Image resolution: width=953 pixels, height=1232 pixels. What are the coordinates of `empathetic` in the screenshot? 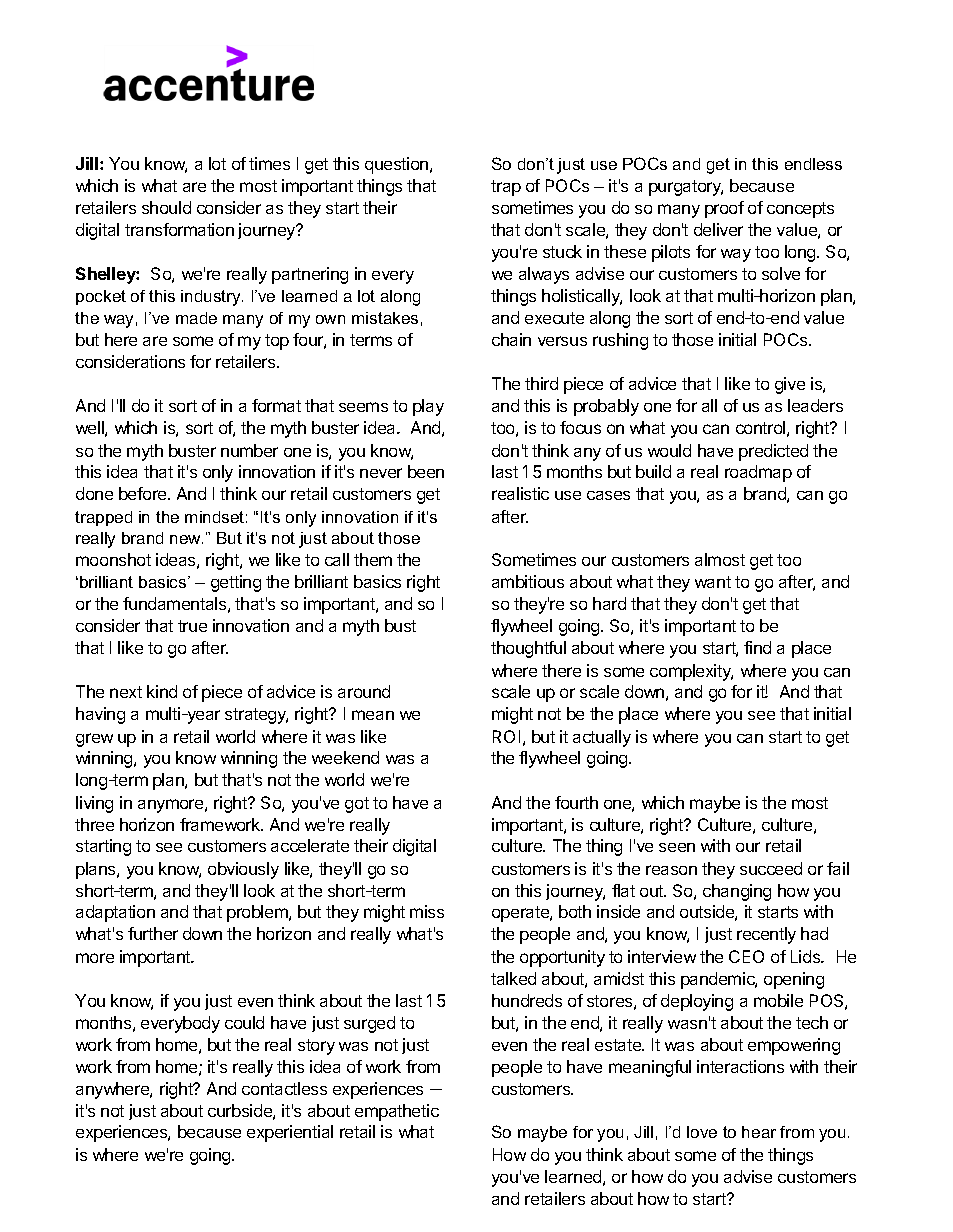 It's located at (397, 1112).
